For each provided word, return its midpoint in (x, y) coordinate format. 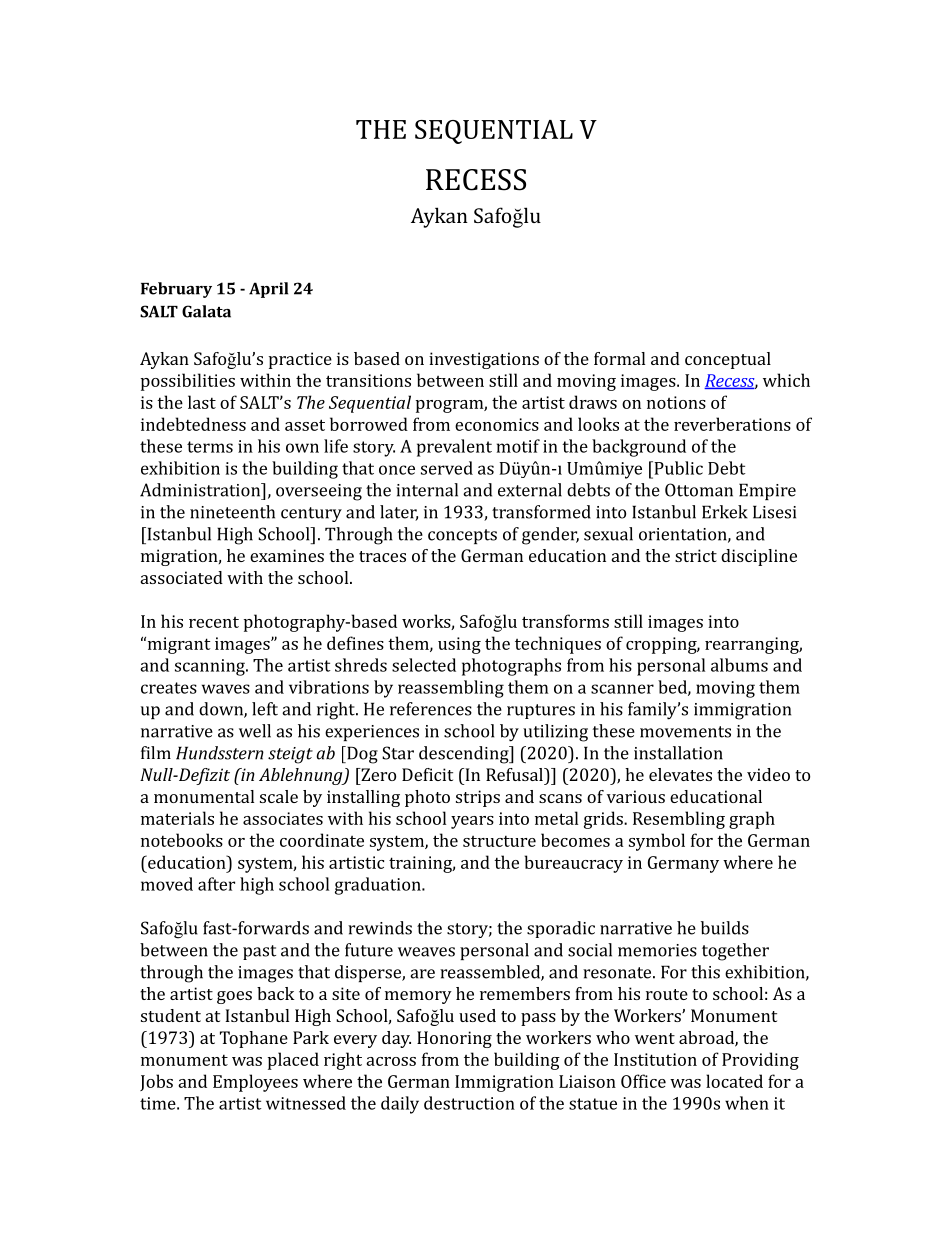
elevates (680, 774)
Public (677, 468)
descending (465, 755)
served (447, 468)
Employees (255, 1083)
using (459, 645)
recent (214, 622)
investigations (484, 360)
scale (279, 796)
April (268, 290)
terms (210, 447)
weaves (426, 952)
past (259, 952)
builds (725, 928)
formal (619, 358)
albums (739, 665)
